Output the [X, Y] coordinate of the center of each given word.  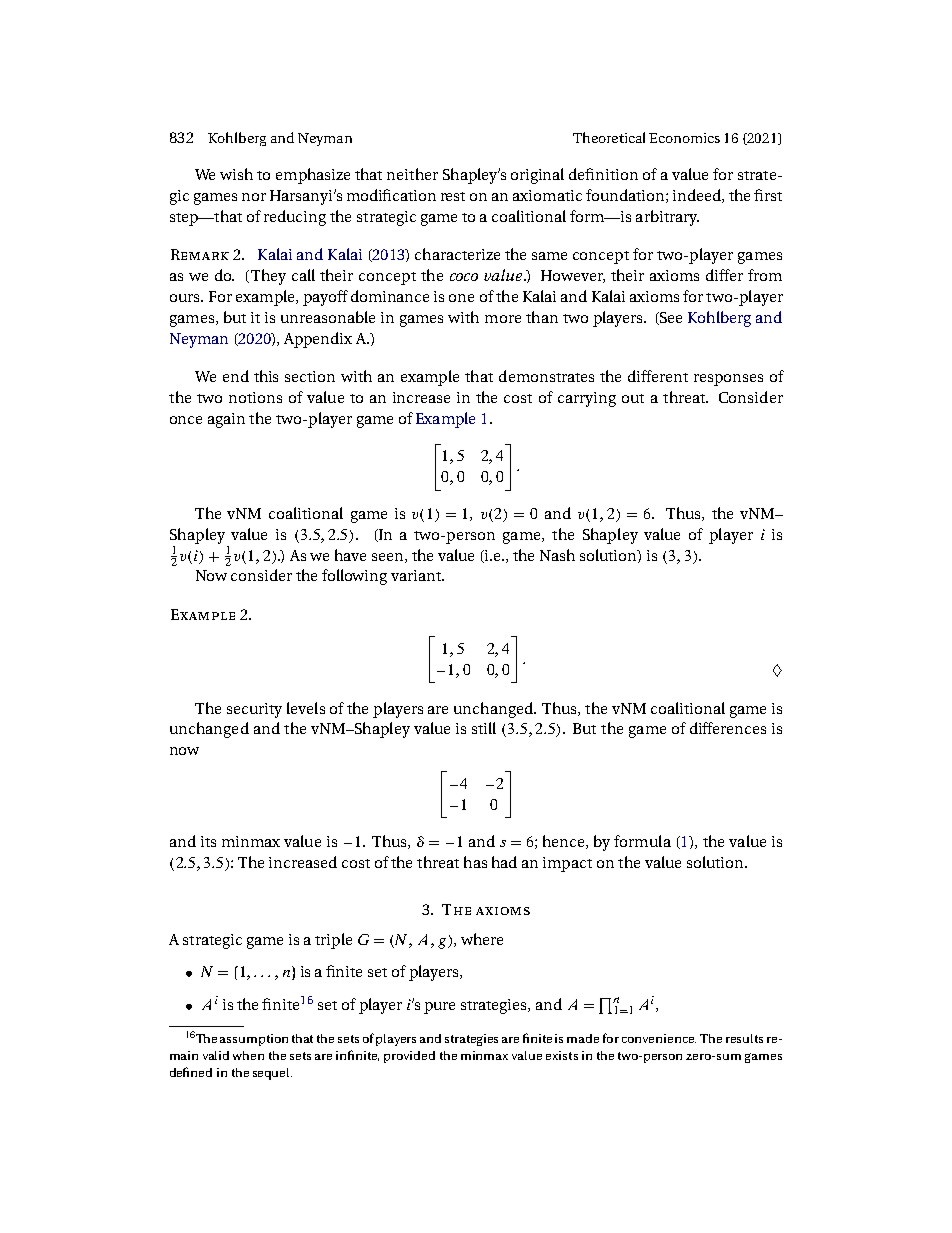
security [254, 710]
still [484, 728]
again [226, 420]
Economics [684, 138]
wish [236, 174]
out [633, 398]
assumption [254, 1040]
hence [565, 842]
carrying [587, 399]
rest [453, 196]
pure [439, 1008]
